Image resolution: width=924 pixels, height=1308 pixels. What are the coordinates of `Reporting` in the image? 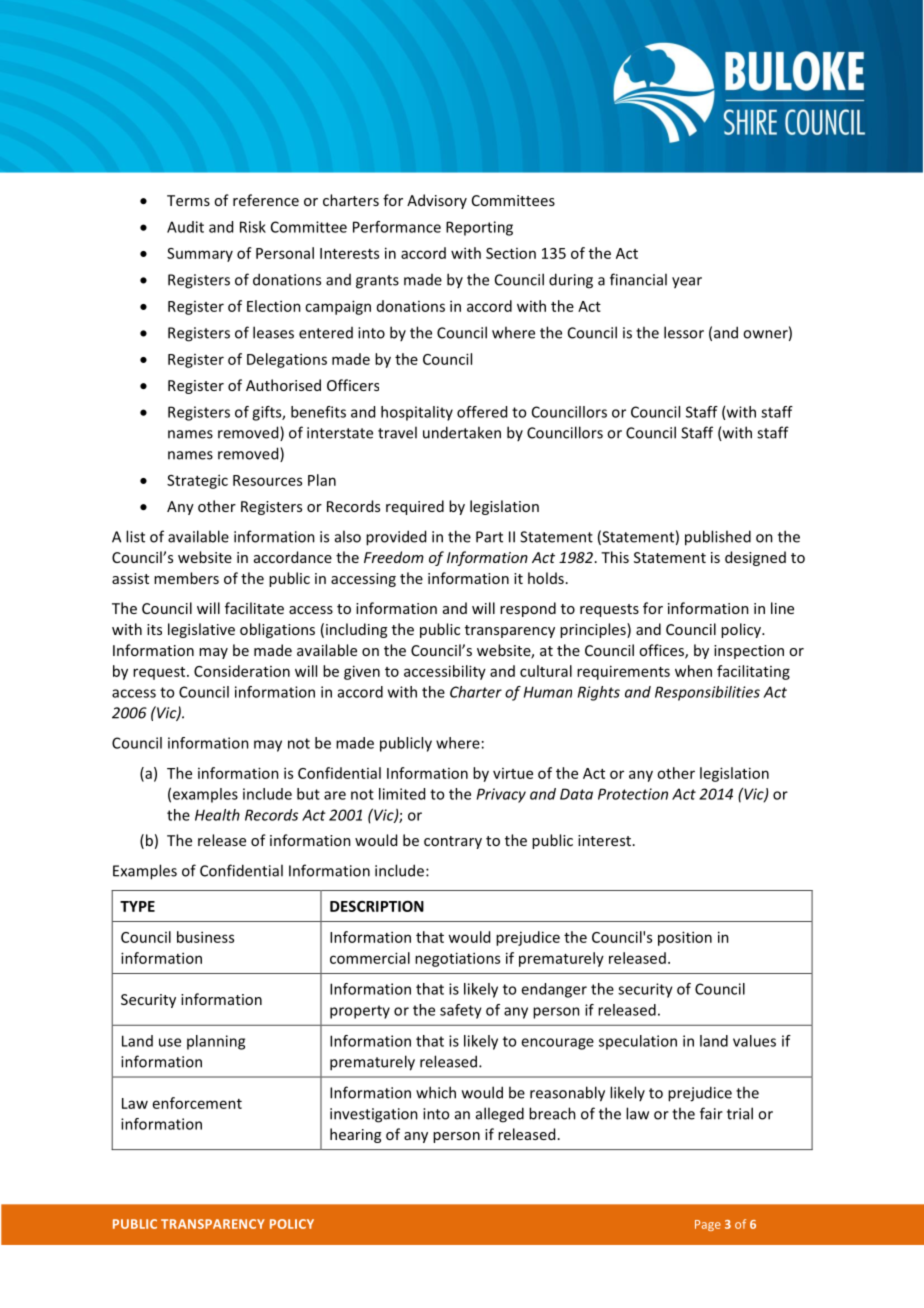 It's located at (479, 228).
